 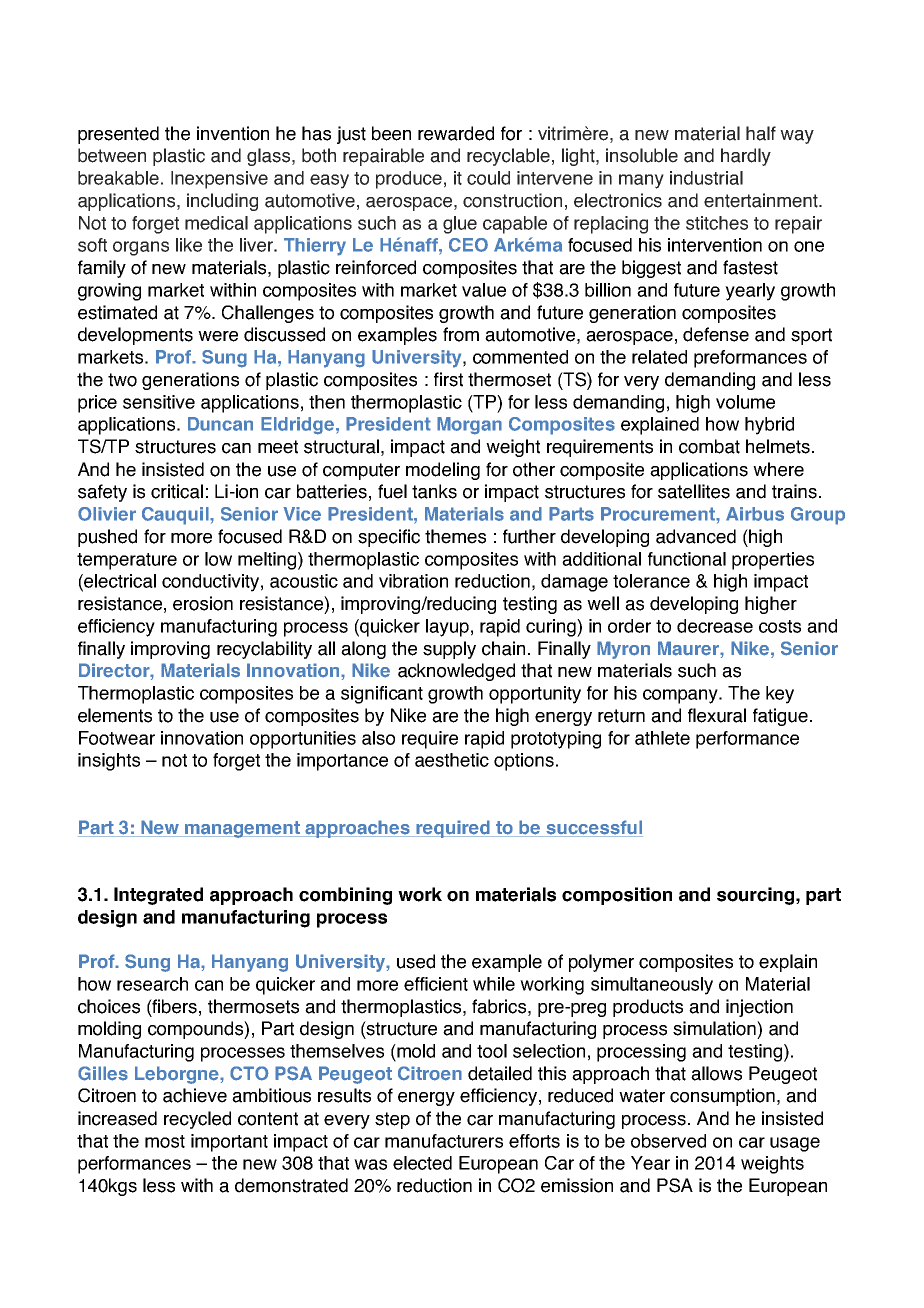 What do you see at coordinates (746, 157) in the screenshot?
I see `hardly` at bounding box center [746, 157].
